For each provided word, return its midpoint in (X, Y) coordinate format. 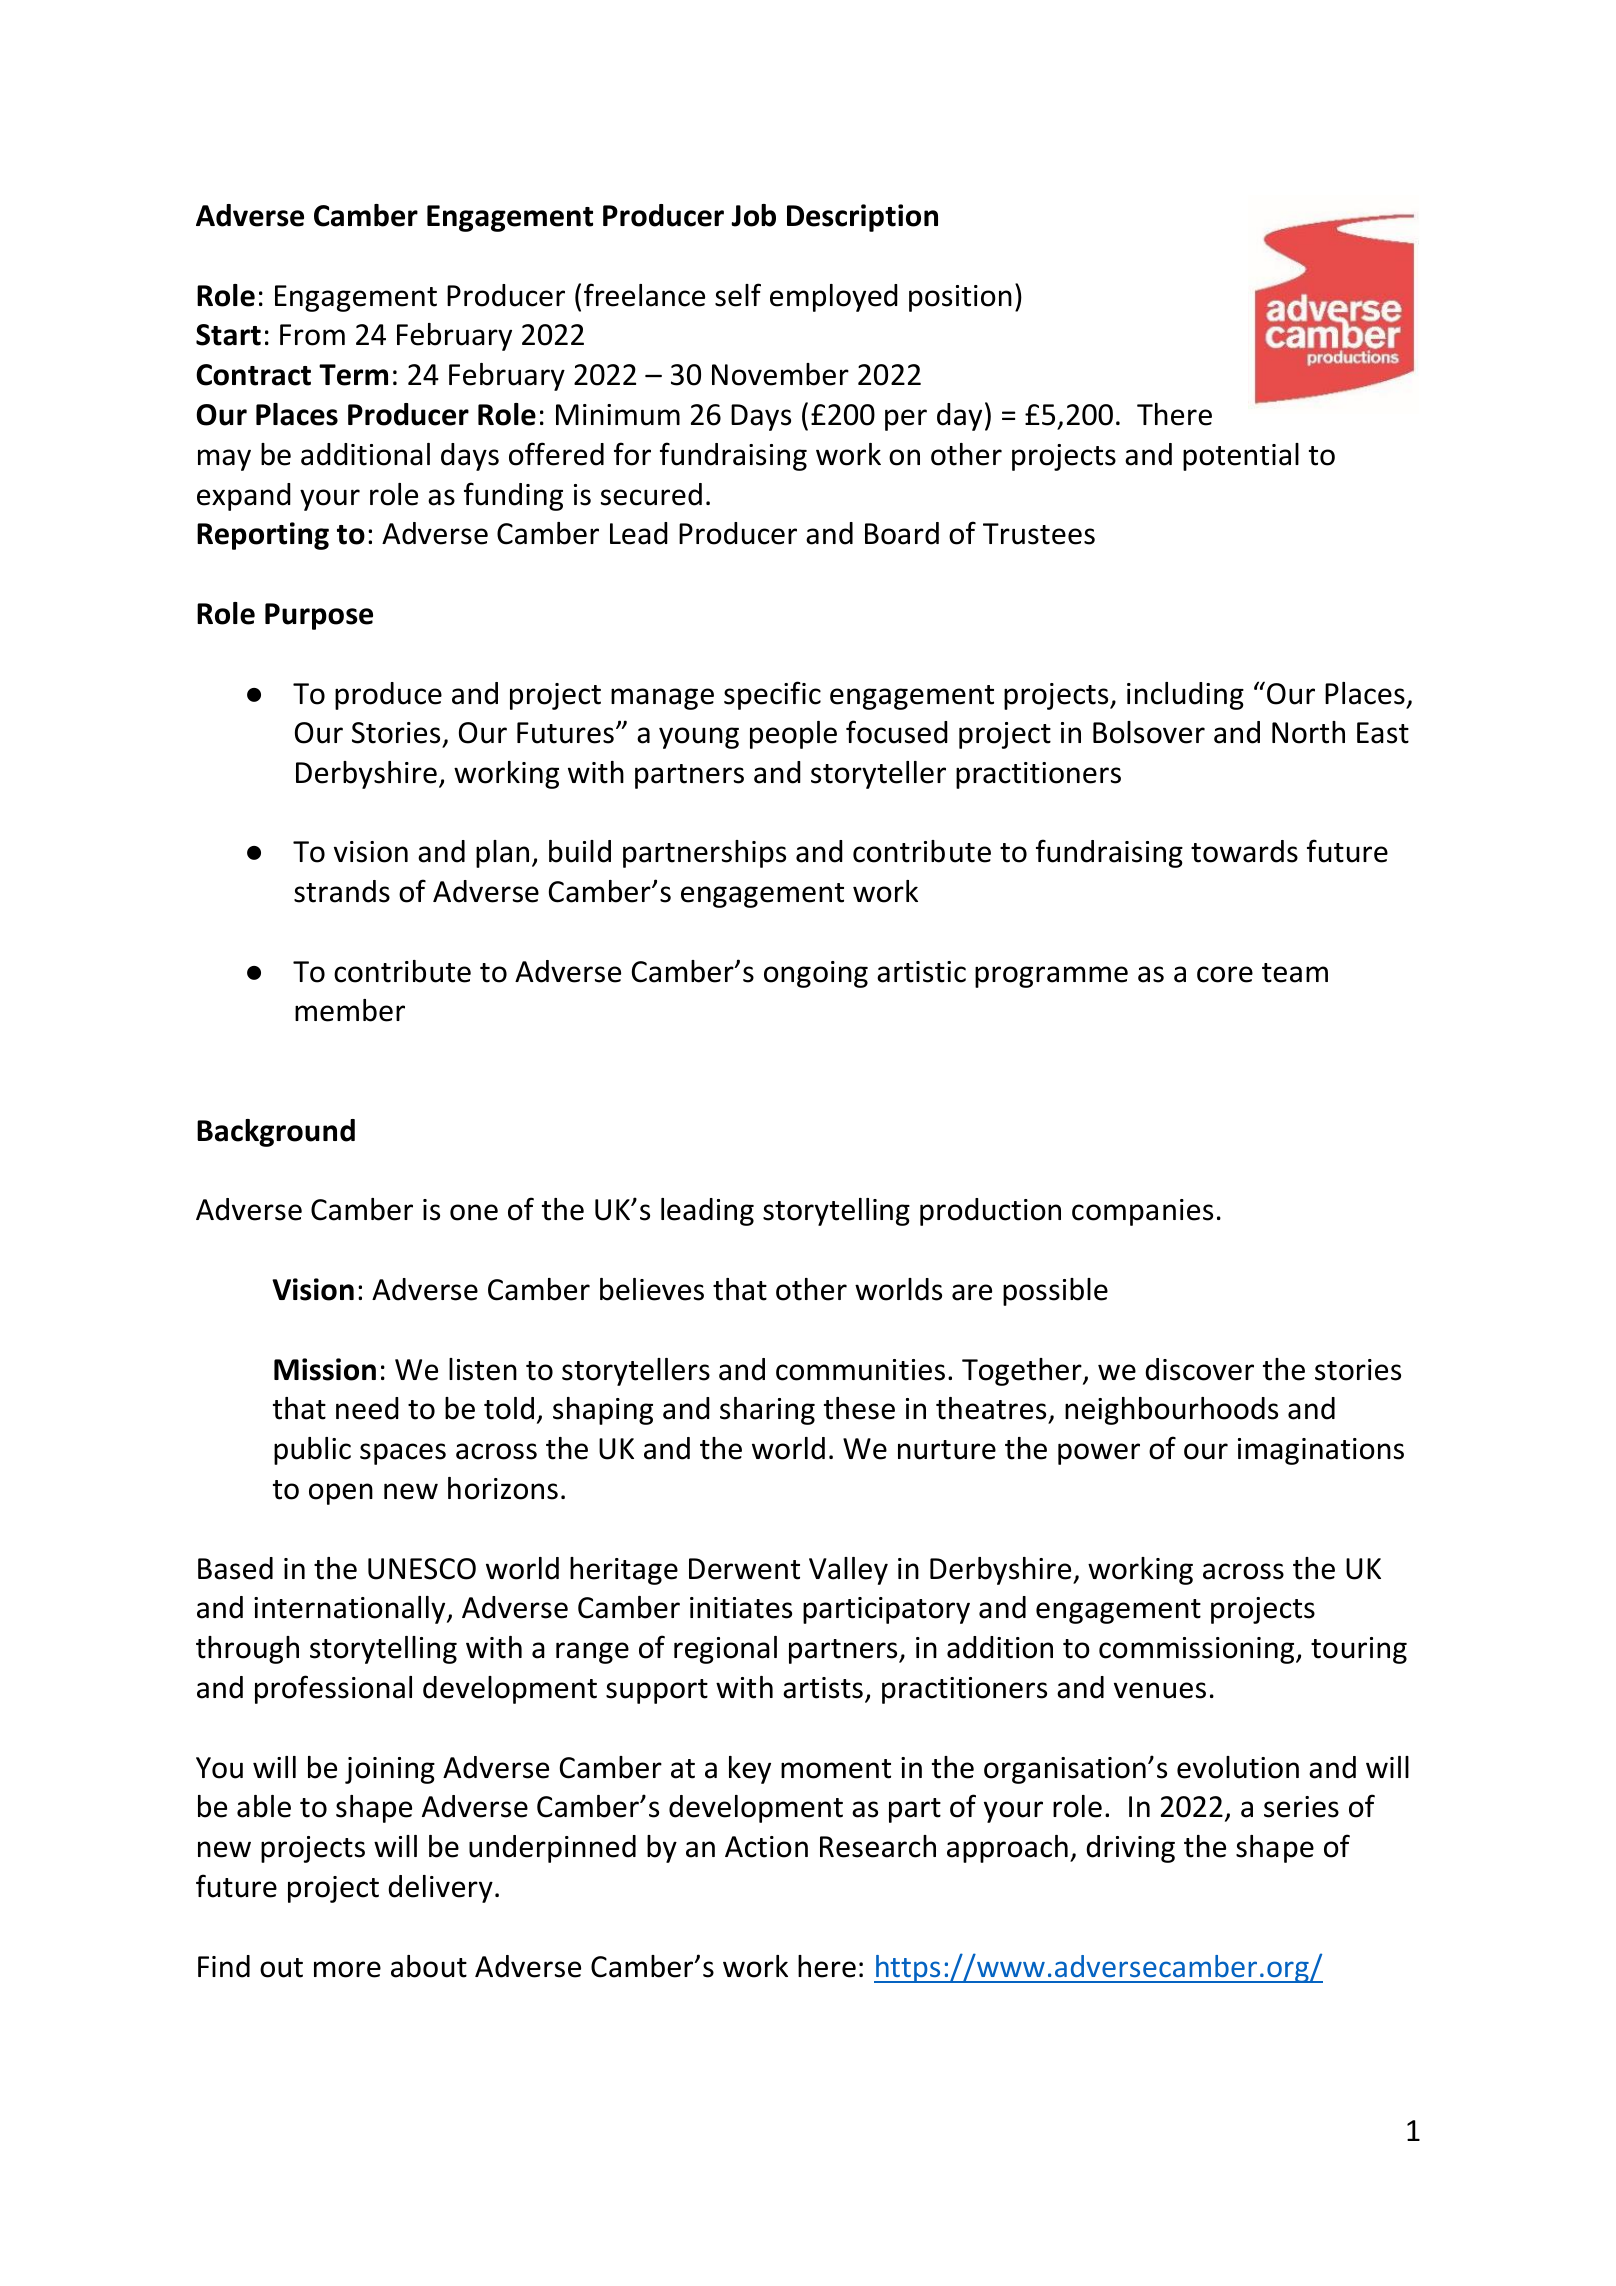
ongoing (816, 974)
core (1225, 974)
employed (834, 298)
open (341, 1494)
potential (1241, 457)
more (347, 1969)
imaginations (1321, 1451)
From (312, 335)
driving (1130, 1849)
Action (766, 1847)
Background (276, 1133)
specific (772, 695)
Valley (848, 1571)
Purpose (319, 616)
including (1185, 696)
